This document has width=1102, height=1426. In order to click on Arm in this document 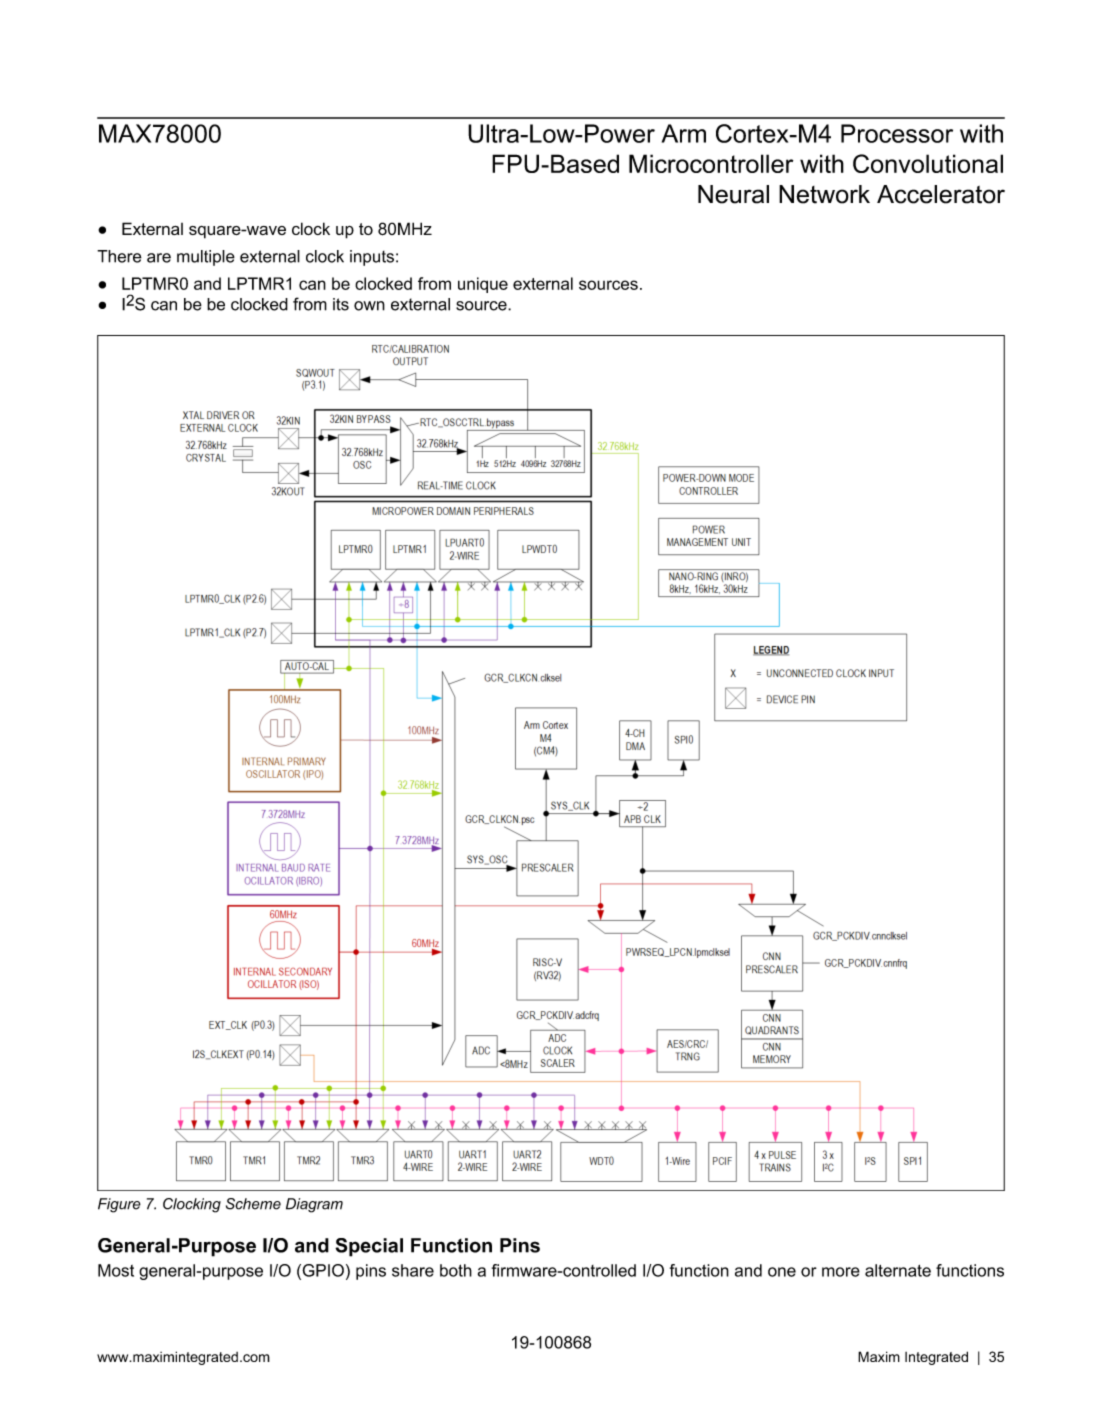, I will do `click(684, 133)`.
